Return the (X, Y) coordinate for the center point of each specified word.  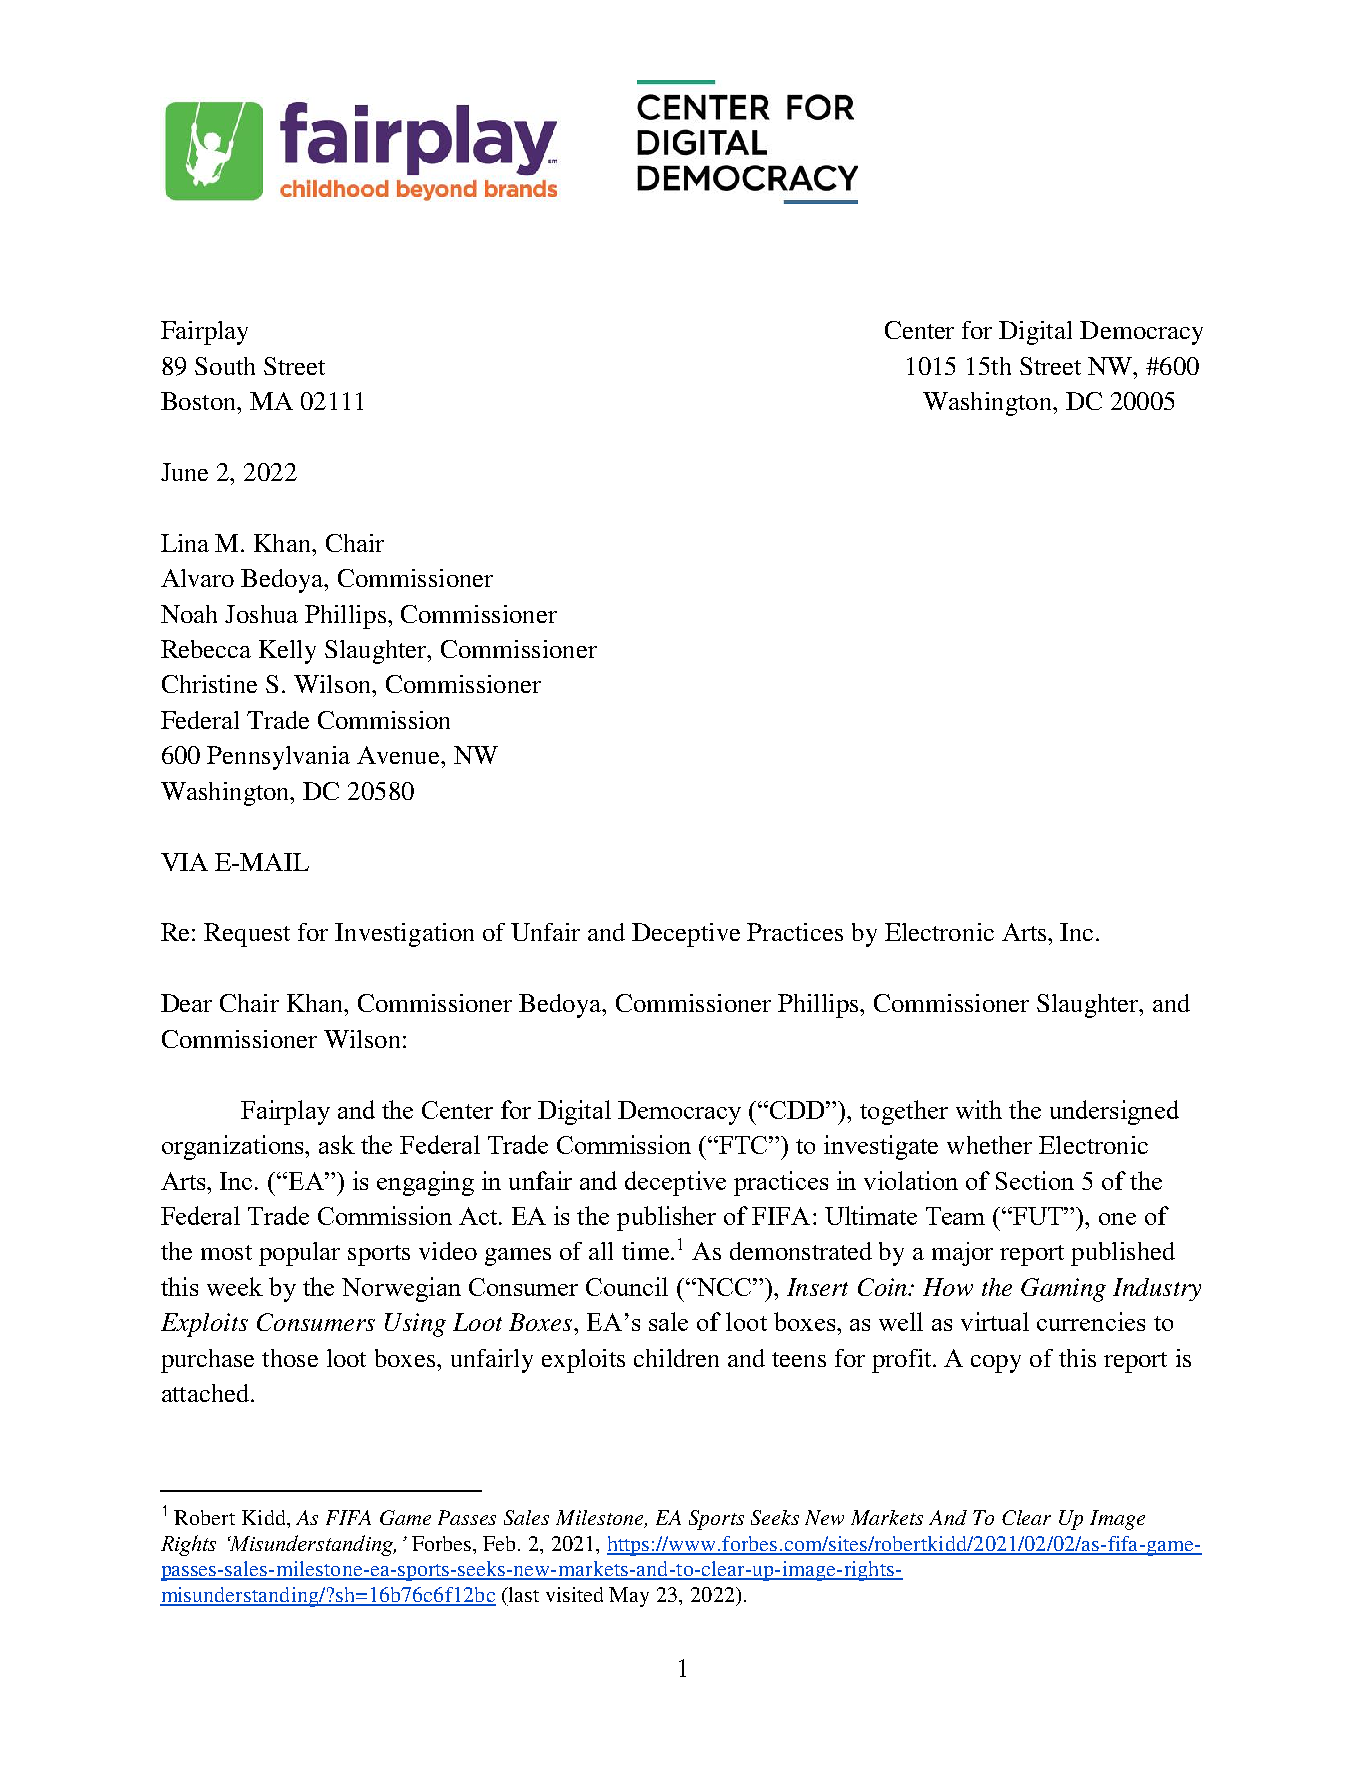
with (979, 1109)
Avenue (399, 755)
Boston (200, 401)
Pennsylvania (278, 758)
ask (337, 1144)
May (629, 1597)
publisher (666, 1218)
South (225, 366)
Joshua (261, 614)
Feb (501, 1543)
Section (1035, 1180)
